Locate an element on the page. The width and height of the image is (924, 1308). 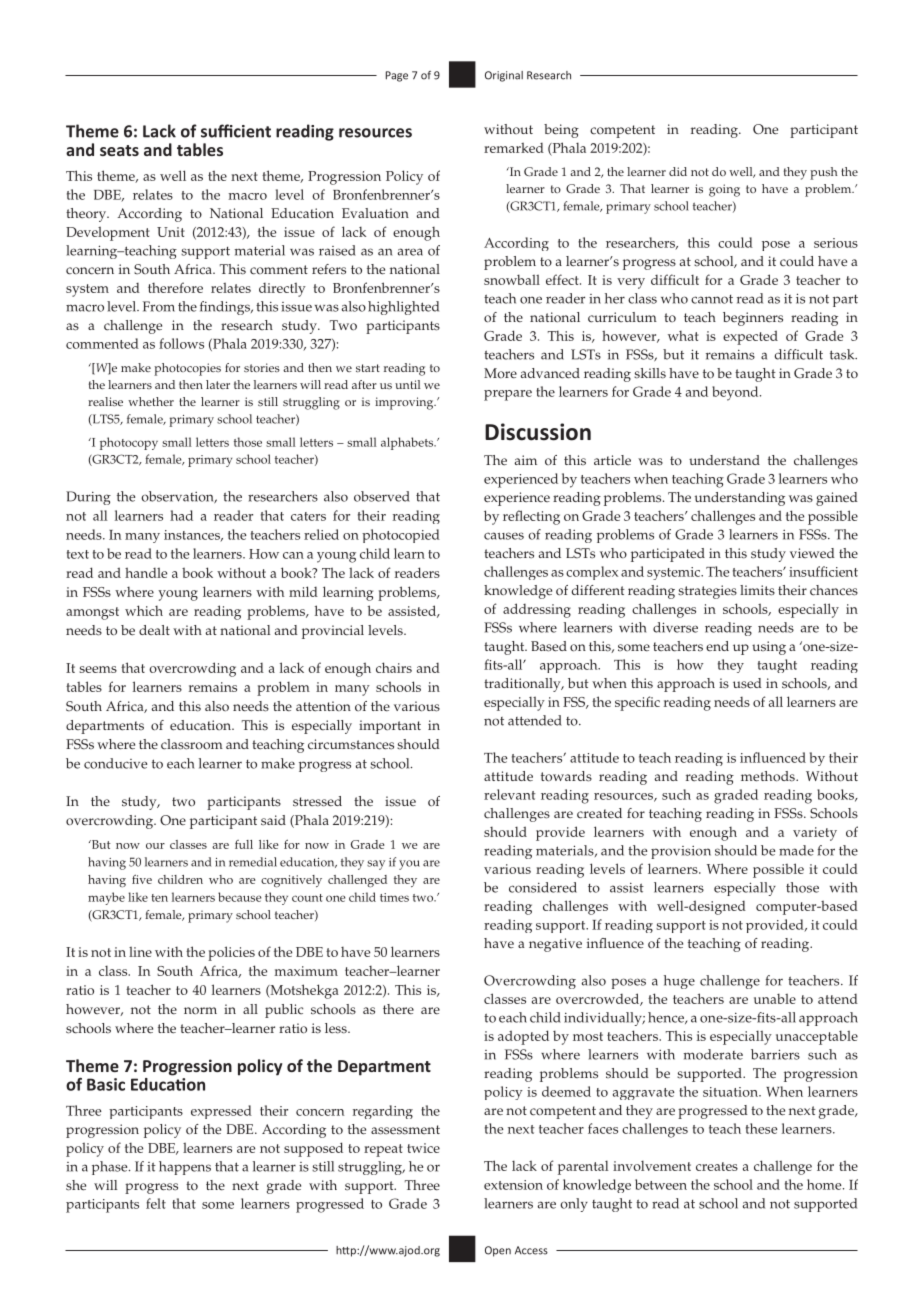
five is located at coordinates (142, 879).
